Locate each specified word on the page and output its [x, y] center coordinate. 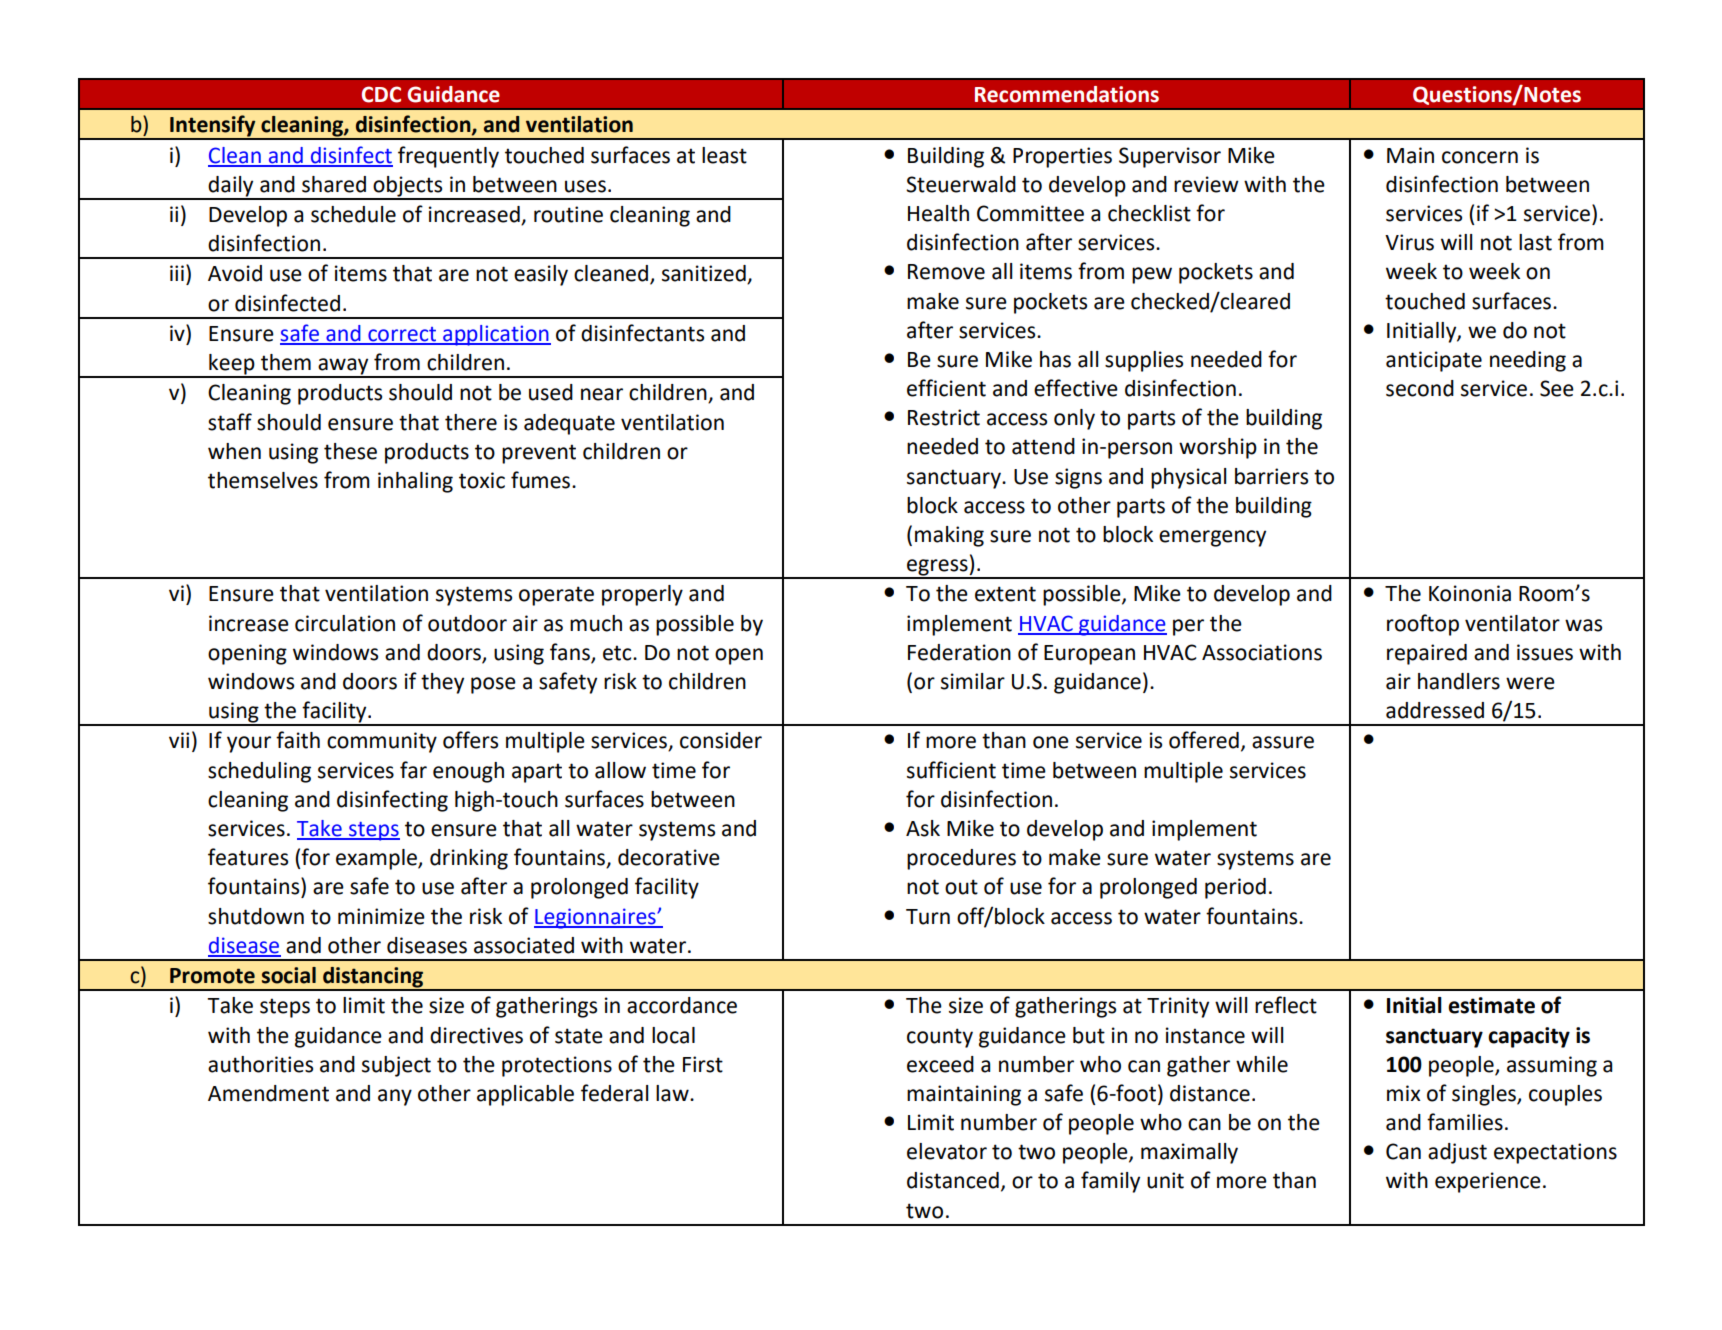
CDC [381, 94]
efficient [946, 388]
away [343, 367]
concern [1480, 157]
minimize [381, 916]
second [1420, 388]
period [1235, 888]
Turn [928, 917]
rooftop [1423, 625]
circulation [345, 623]
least [724, 155]
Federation [959, 652]
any [395, 1097]
